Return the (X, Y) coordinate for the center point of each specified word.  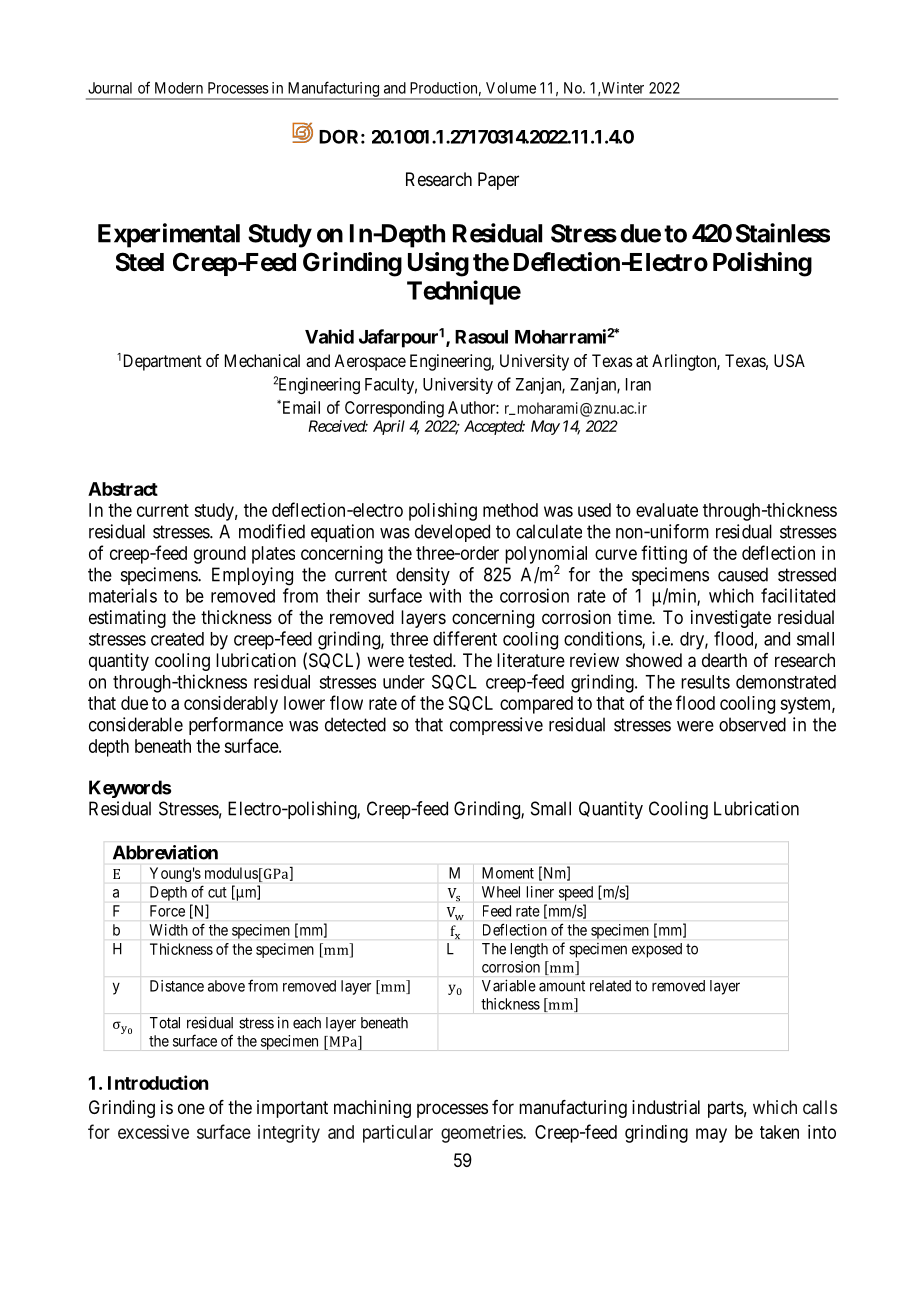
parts (726, 1109)
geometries (482, 1134)
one (191, 1108)
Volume (511, 88)
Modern (179, 88)
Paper (498, 181)
